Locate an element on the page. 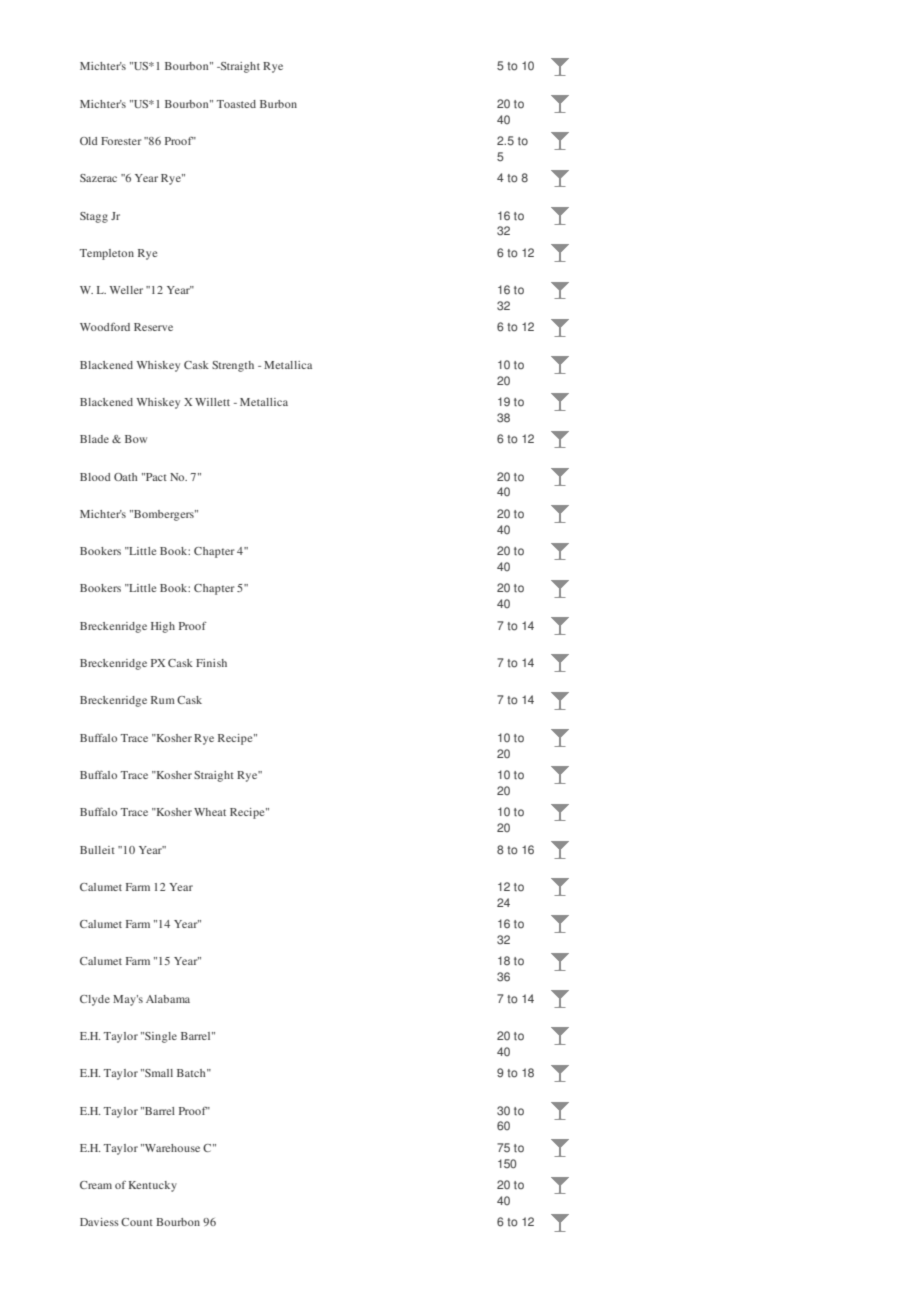 Image resolution: width=924 pixels, height=1308 pixels. Sazerac is located at coordinates (98, 178).
